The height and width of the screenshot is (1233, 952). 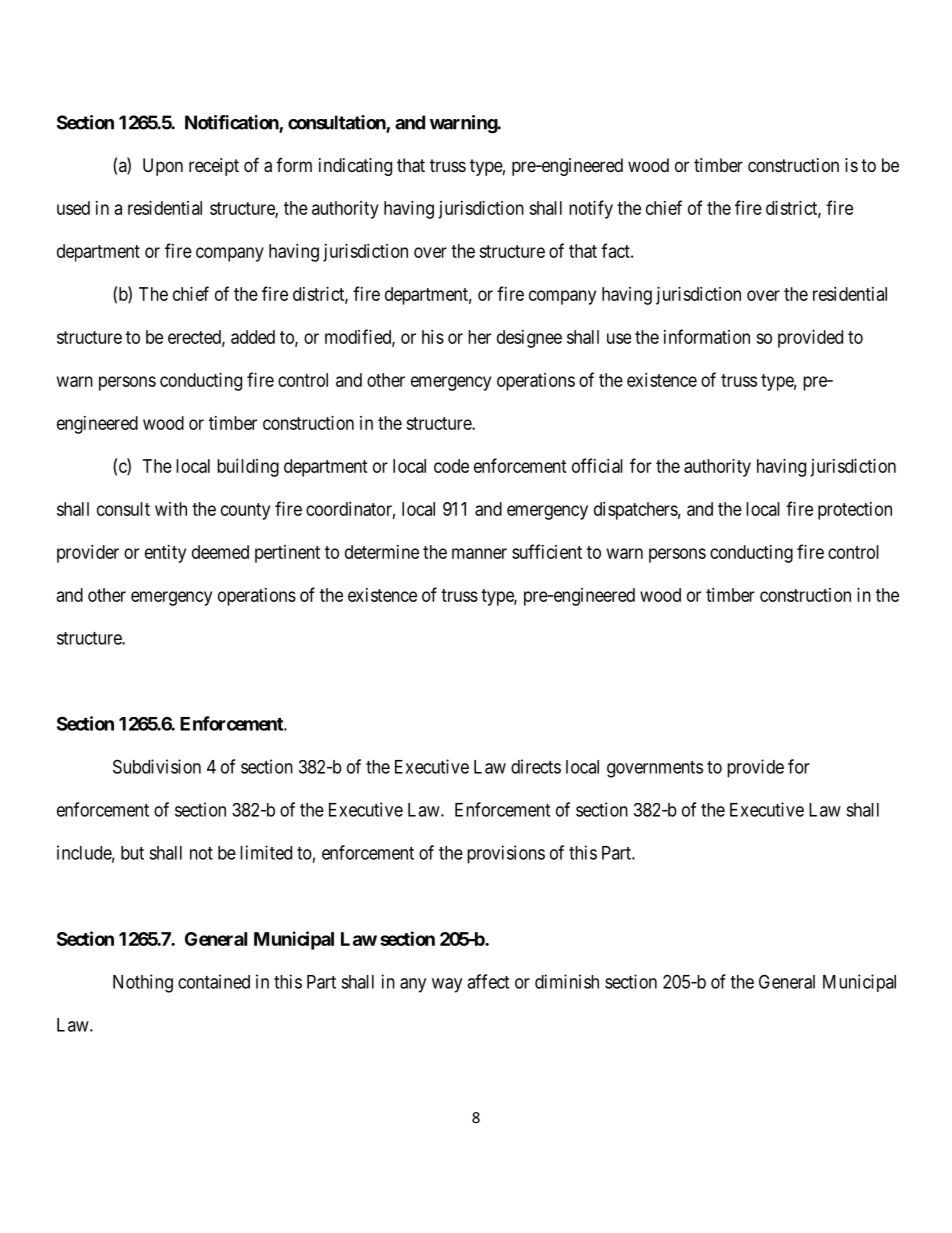 I want to click on Upon, so click(x=163, y=167).
